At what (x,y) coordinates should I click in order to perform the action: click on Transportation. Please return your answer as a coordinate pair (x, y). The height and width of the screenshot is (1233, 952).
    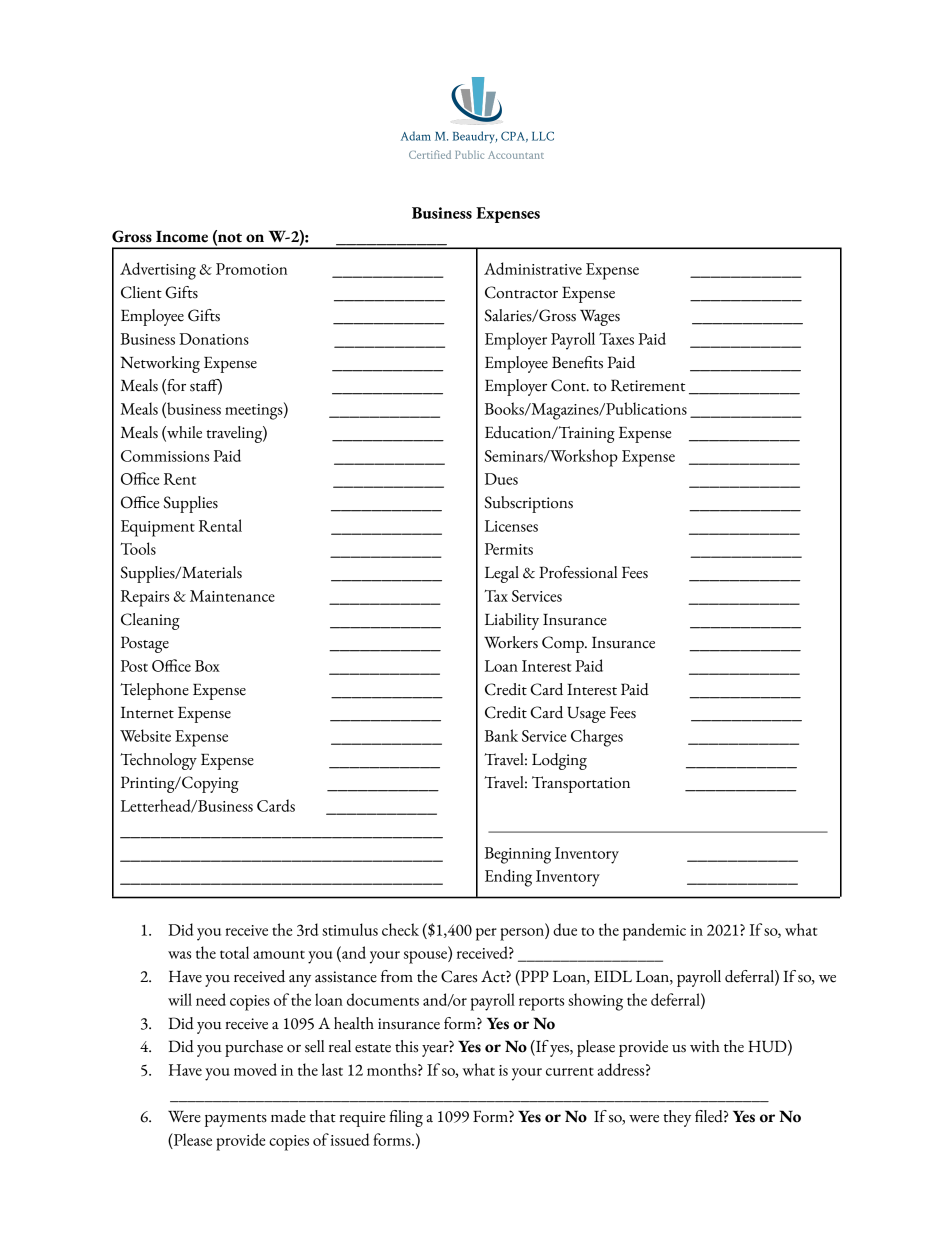
    Looking at the image, I should click on (581, 784).
